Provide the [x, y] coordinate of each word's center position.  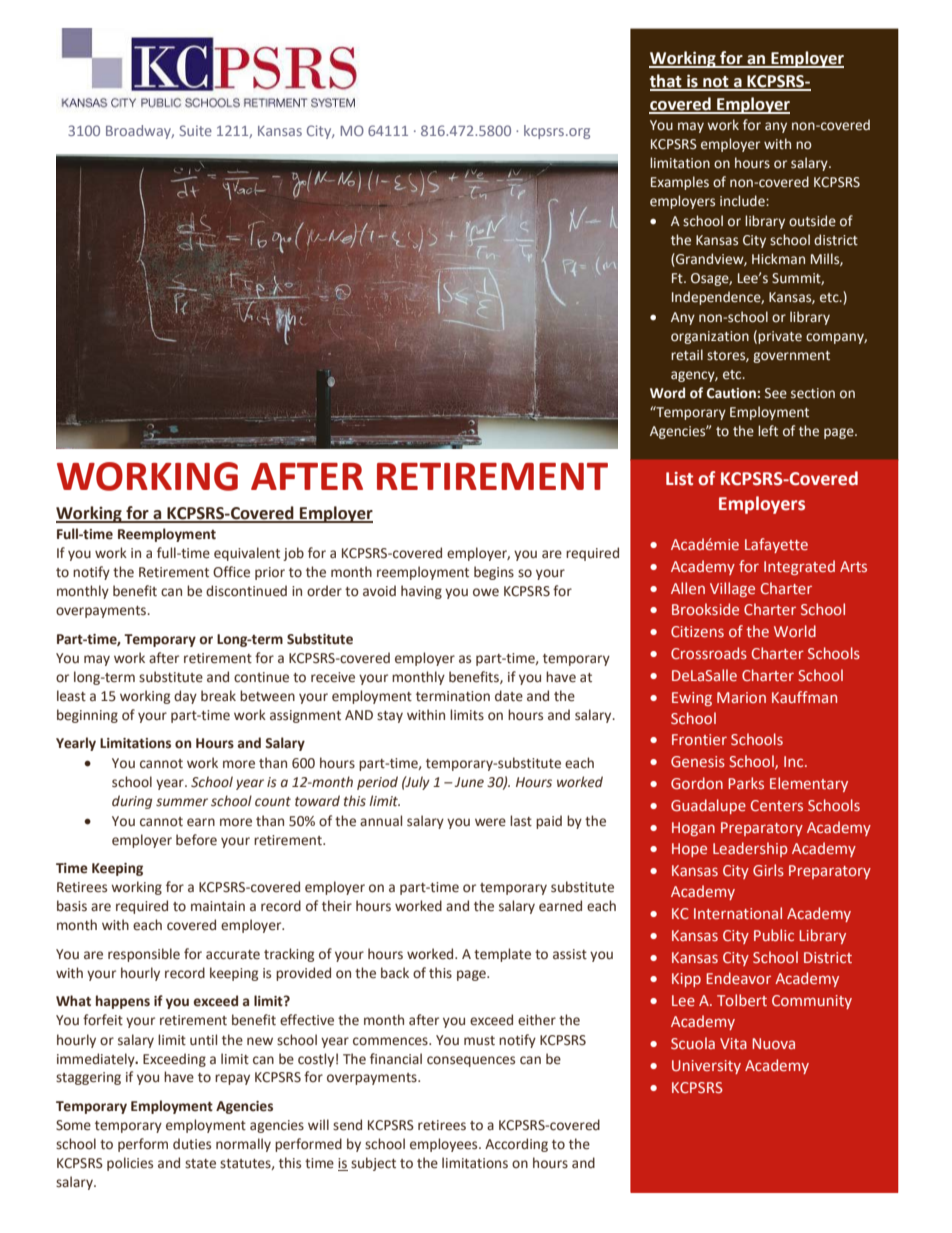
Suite [196, 130]
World [795, 631]
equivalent [247, 554]
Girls [768, 870]
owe [486, 592]
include [743, 201]
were [490, 822]
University [706, 1067]
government [791, 357]
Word [667, 393]
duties [192, 1144]
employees [445, 1145]
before [196, 840]
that [667, 82]
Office [231, 572]
